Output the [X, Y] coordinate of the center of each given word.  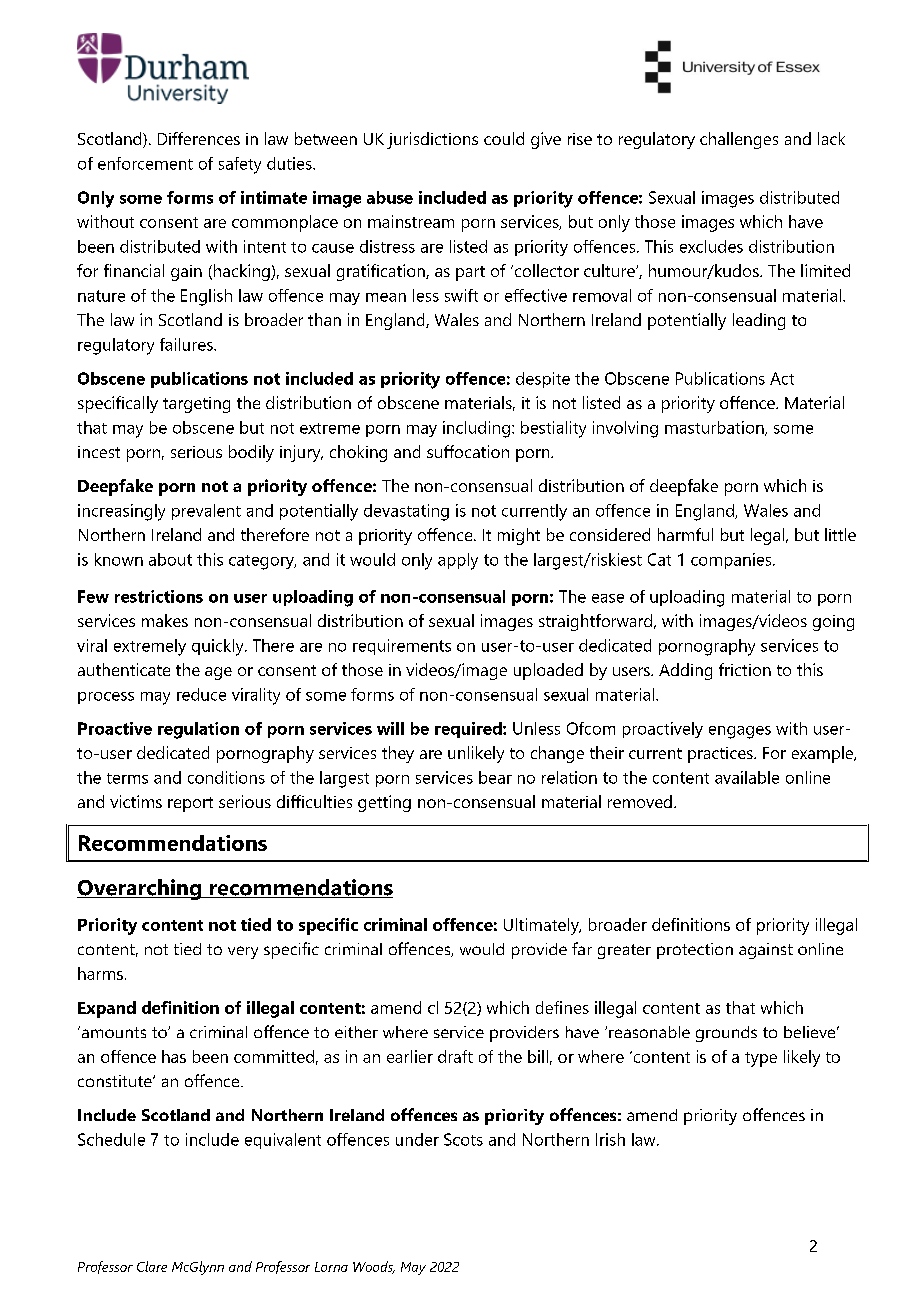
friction [745, 669]
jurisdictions [432, 140]
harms [100, 973]
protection [695, 951]
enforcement [145, 163]
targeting [196, 405]
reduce [201, 694]
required [469, 730]
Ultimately [542, 926]
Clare [152, 1266]
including [476, 429]
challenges [739, 140]
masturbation [715, 428]
